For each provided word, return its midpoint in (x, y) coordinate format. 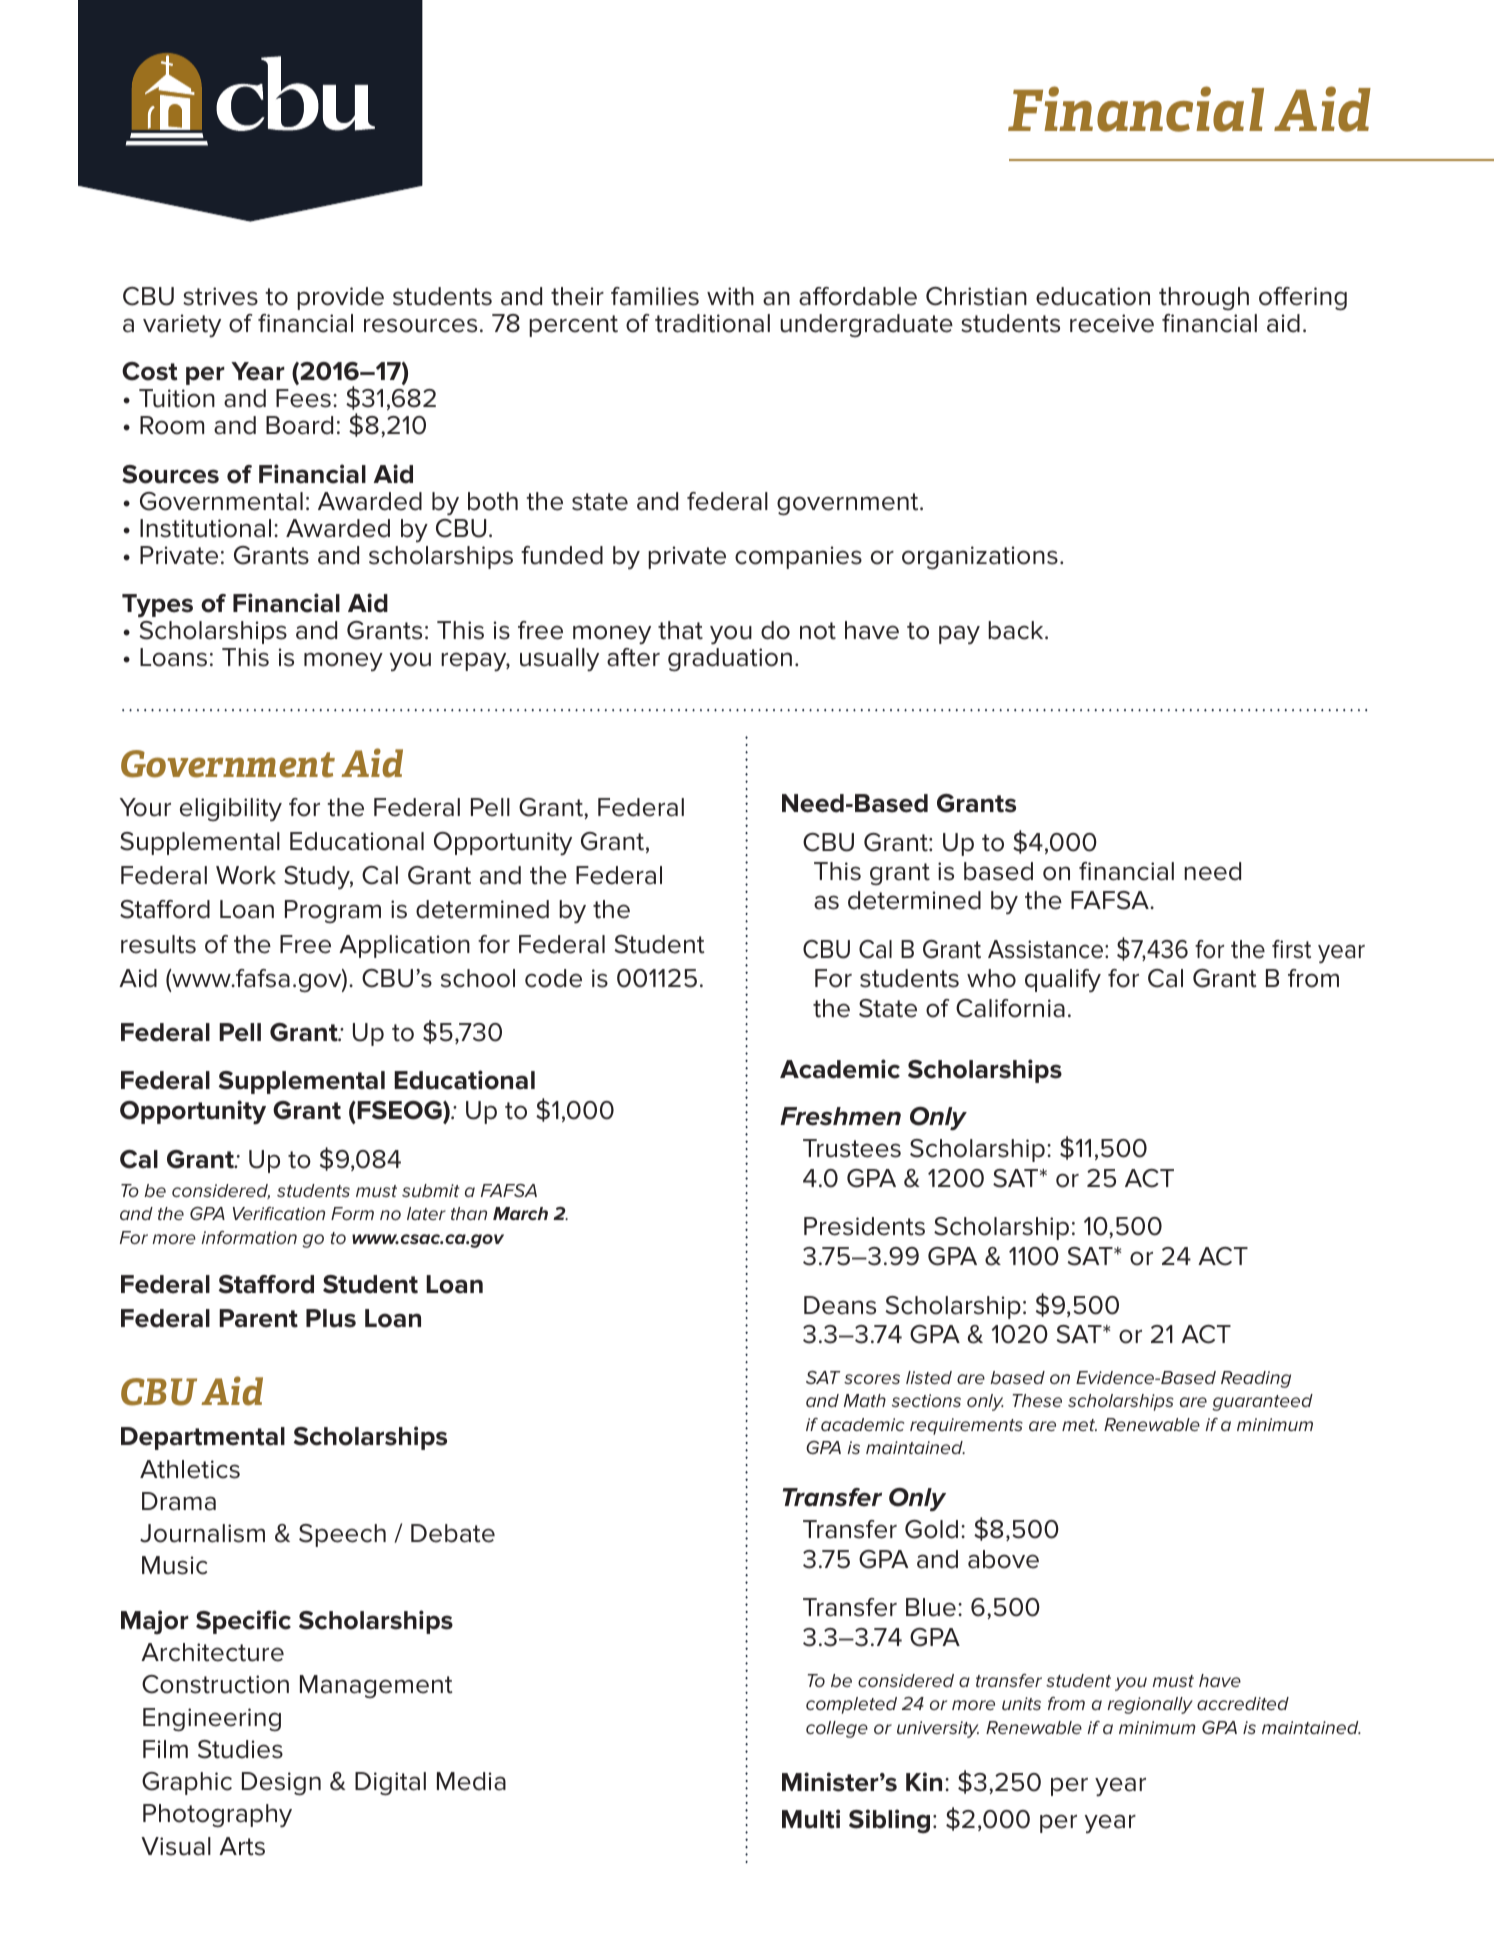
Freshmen (840, 1116)
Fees (303, 398)
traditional (712, 323)
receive (1112, 323)
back (1017, 630)
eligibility (231, 810)
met (1079, 1425)
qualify (1063, 981)
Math (865, 1400)
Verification (279, 1213)
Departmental (203, 1438)
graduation (730, 660)
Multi (811, 1819)
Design (281, 1784)
